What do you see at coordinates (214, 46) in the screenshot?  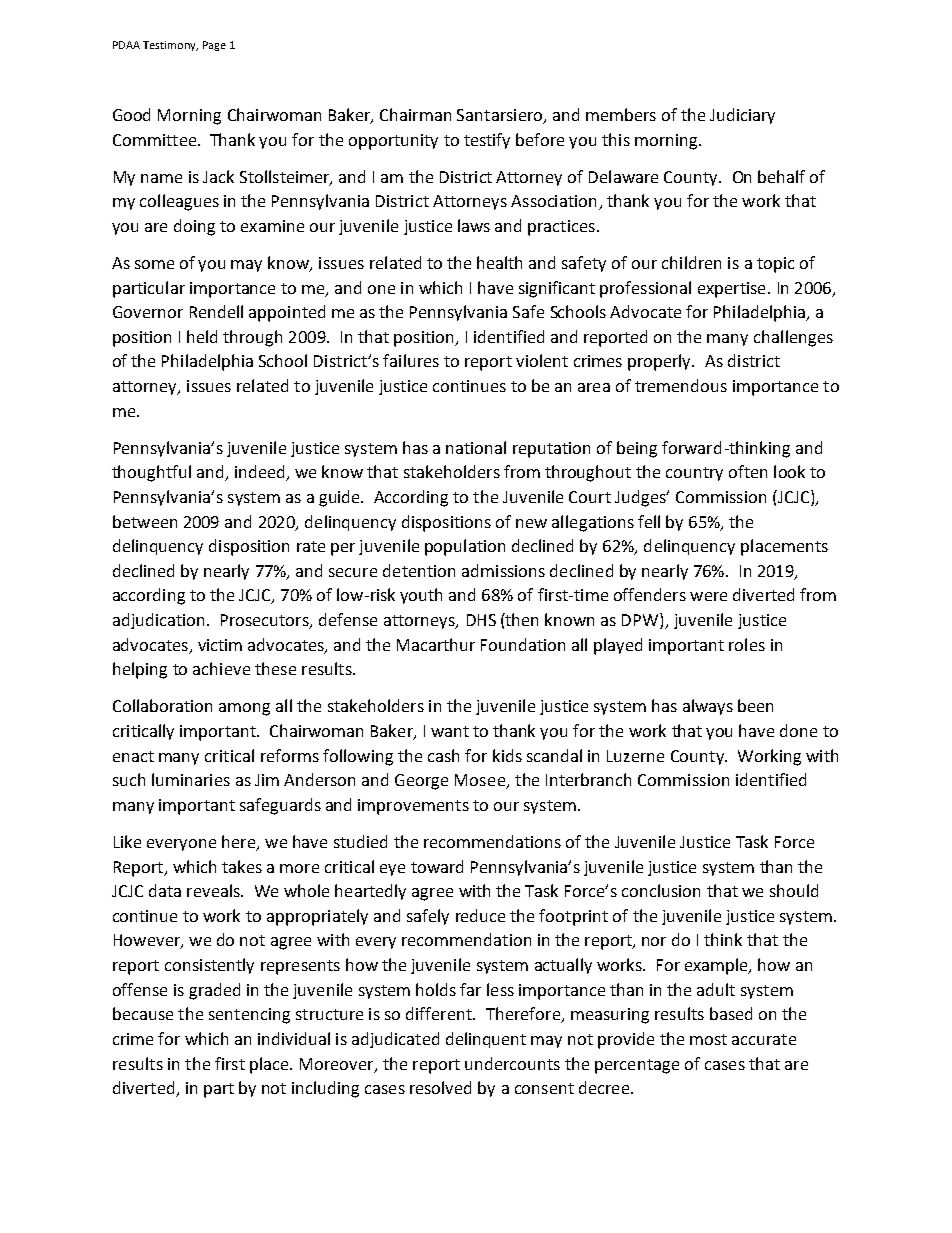 I see `Page` at bounding box center [214, 46].
